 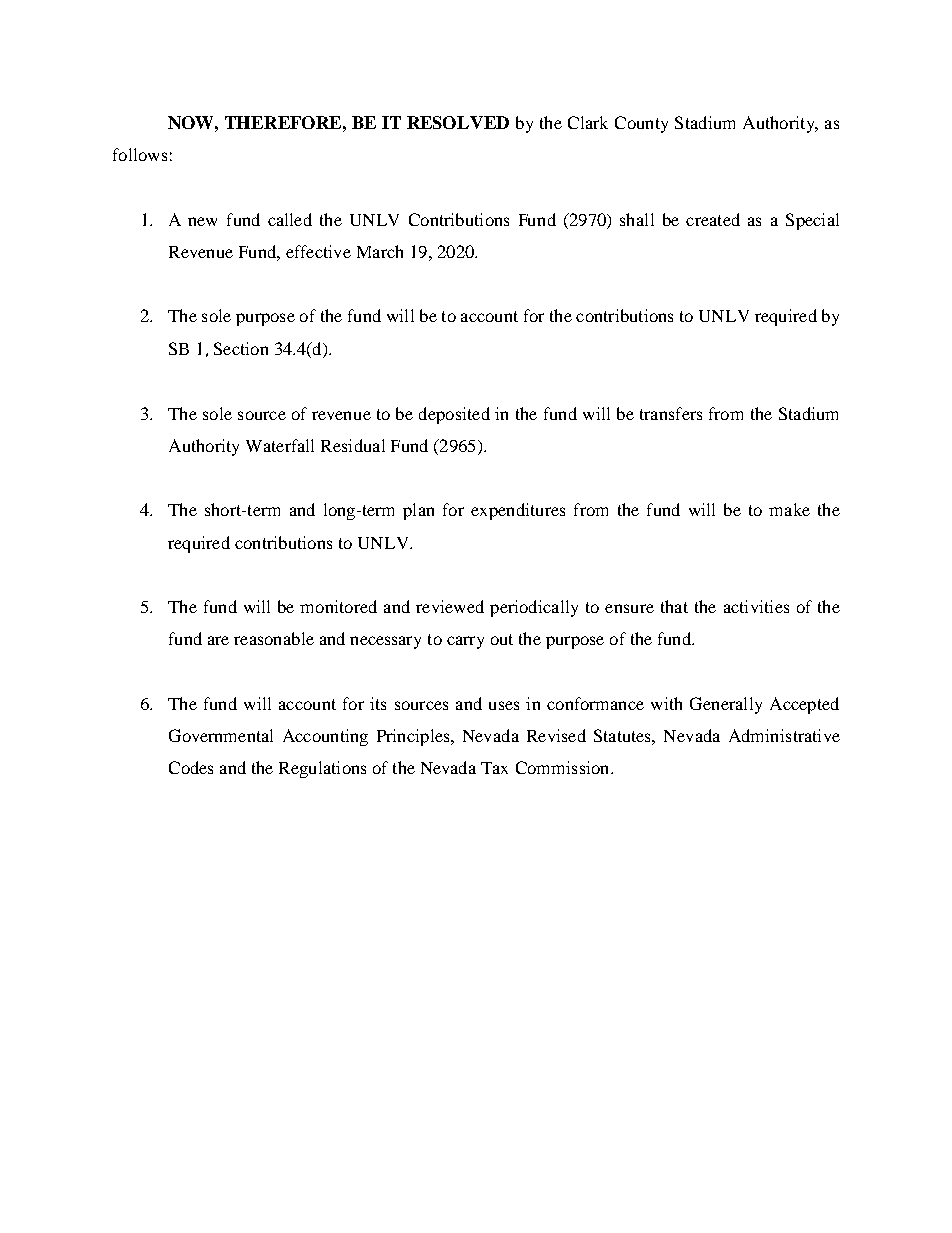 What do you see at coordinates (458, 122) in the screenshot?
I see `RESOLVED` at bounding box center [458, 122].
